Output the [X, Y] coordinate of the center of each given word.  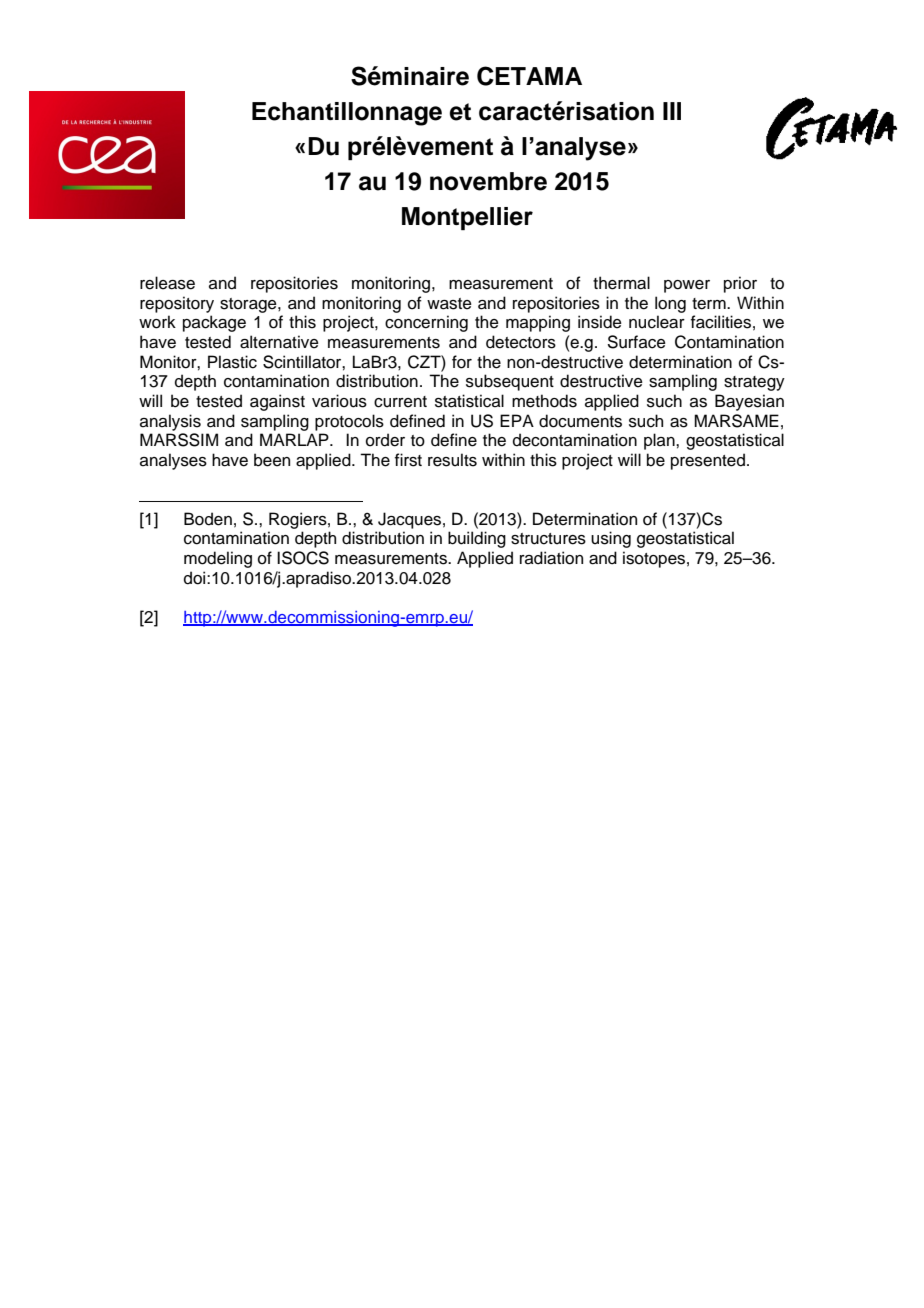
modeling [218, 559]
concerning [426, 323]
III [672, 111]
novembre [488, 181]
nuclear [657, 322]
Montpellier [467, 218]
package [214, 323]
